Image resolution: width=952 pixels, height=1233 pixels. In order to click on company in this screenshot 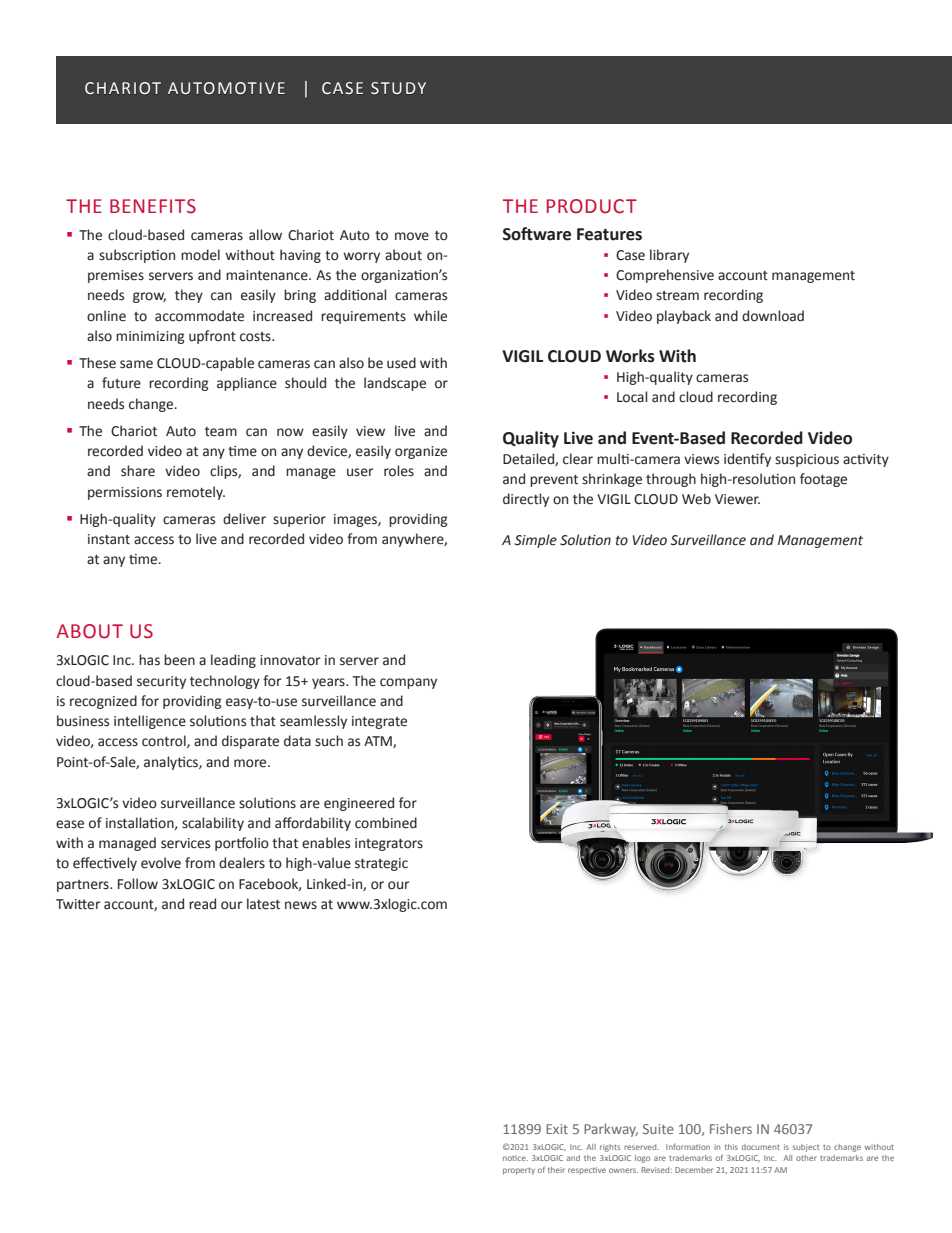, I will do `click(408, 683)`.
